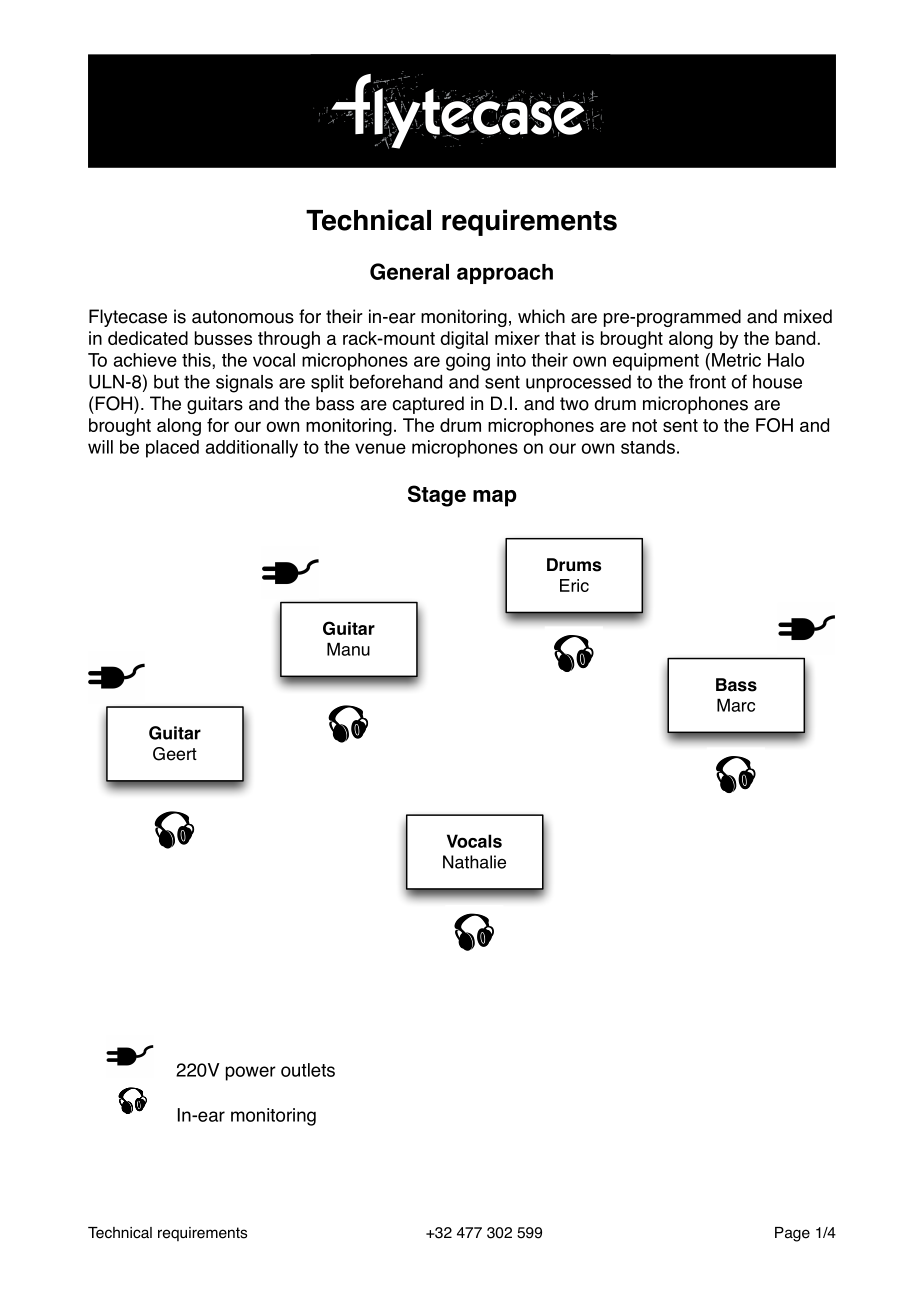 The width and height of the screenshot is (924, 1308). What do you see at coordinates (574, 585) in the screenshot?
I see `Eric` at bounding box center [574, 585].
